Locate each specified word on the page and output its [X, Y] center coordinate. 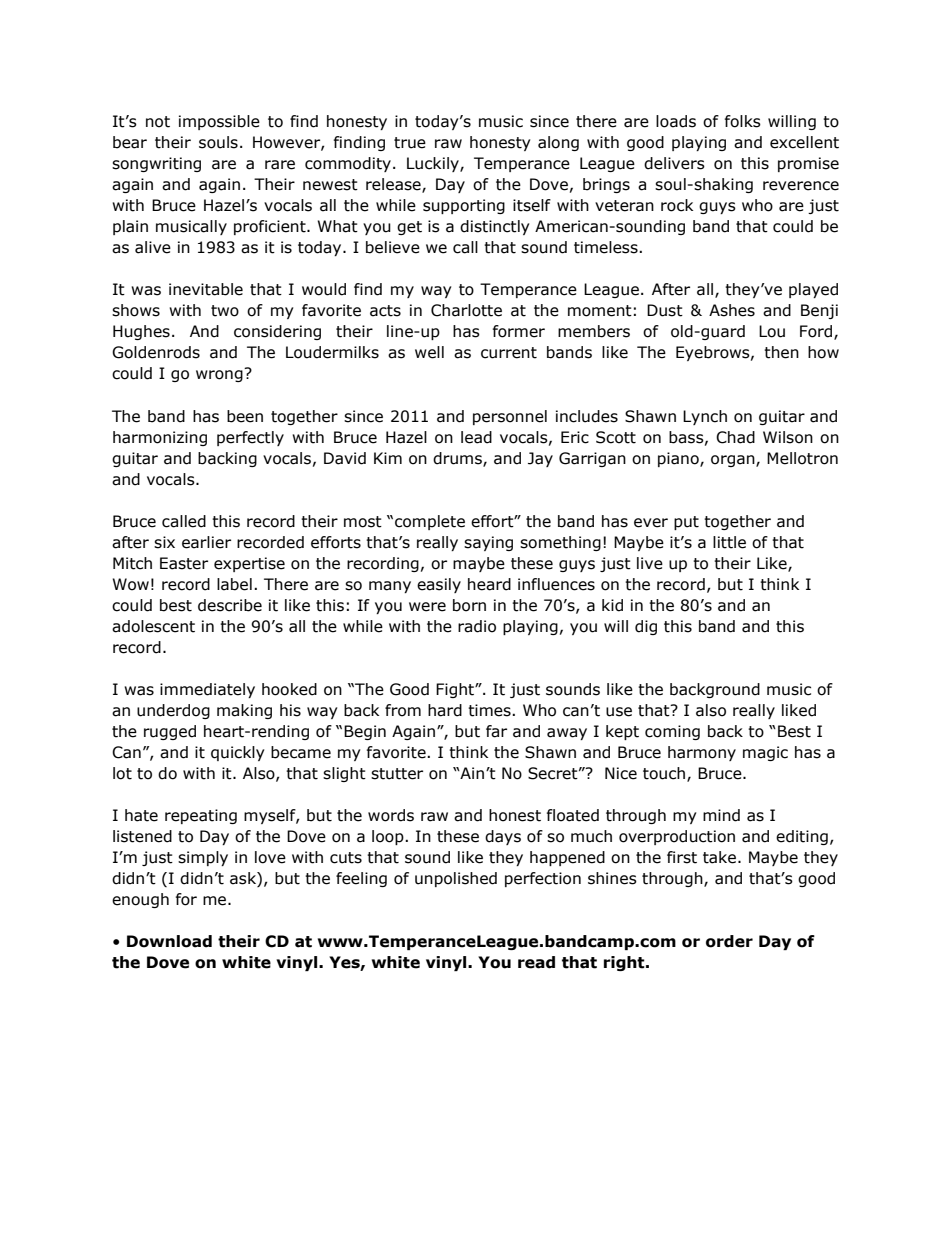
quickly [237, 753]
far [496, 731]
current [509, 353]
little [729, 542]
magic [765, 753]
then [781, 352]
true [410, 143]
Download [169, 941]
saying [488, 543]
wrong [220, 375]
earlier [206, 542]
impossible [219, 122]
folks [743, 121]
